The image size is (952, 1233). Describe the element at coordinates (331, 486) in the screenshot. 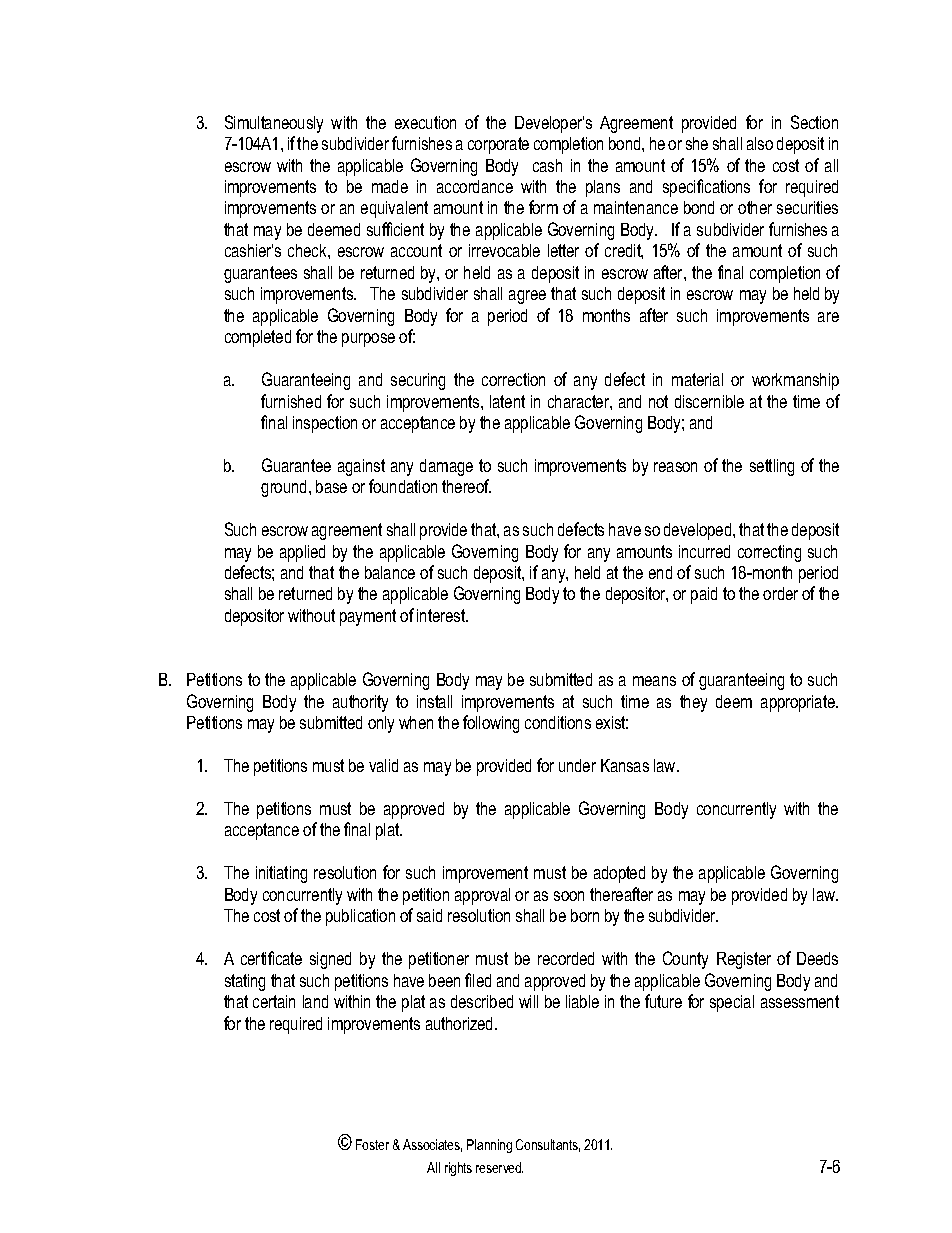

I see `base` at that location.
